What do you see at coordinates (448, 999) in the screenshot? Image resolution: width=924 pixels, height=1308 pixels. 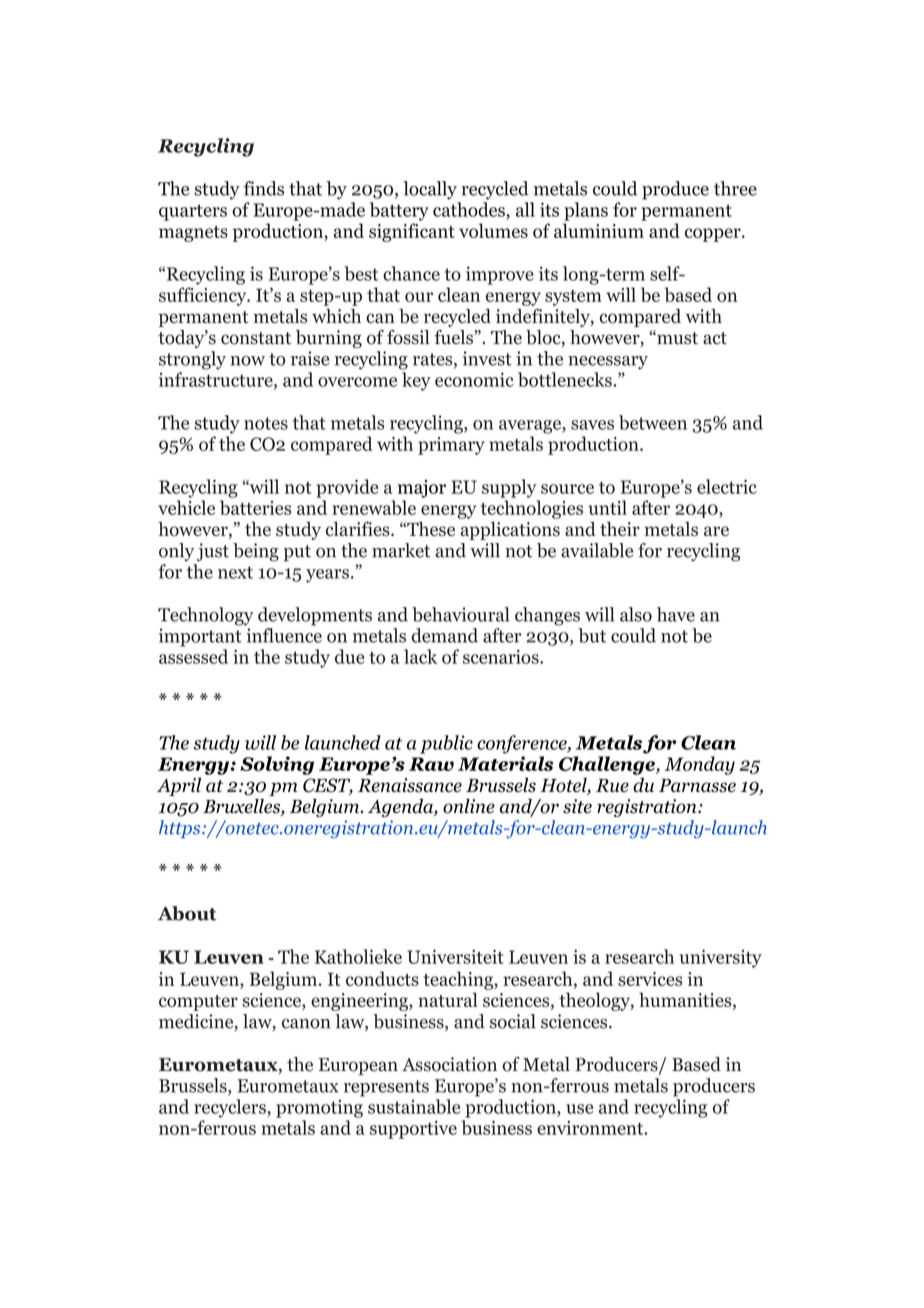 I see `natural` at bounding box center [448, 999].
